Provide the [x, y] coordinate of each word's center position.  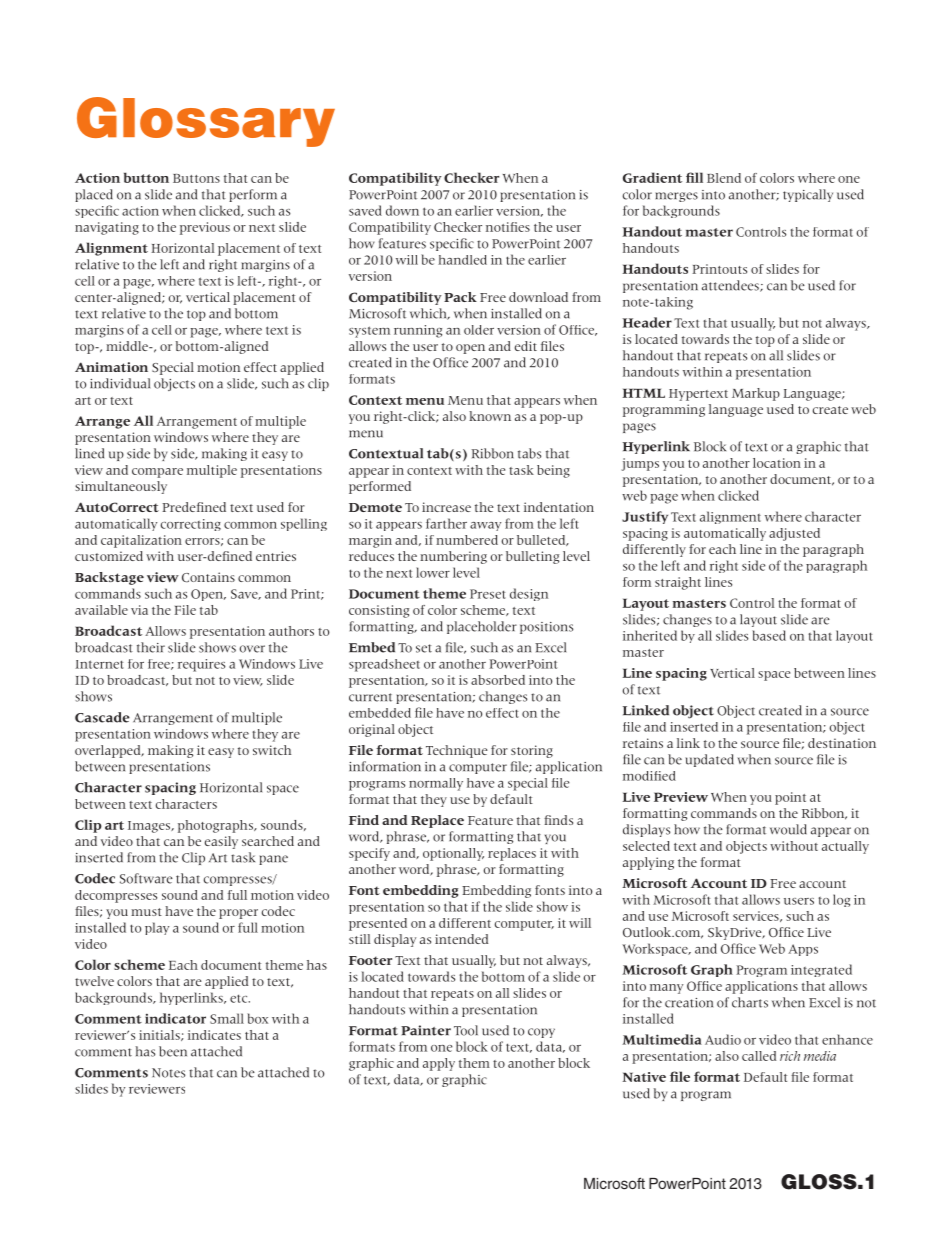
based [769, 635]
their [151, 647]
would [788, 829]
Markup [756, 394]
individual [120, 383]
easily [221, 842]
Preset [488, 594]
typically [808, 195]
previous [205, 228]
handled [462, 260]
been [173, 1051]
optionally [453, 854]
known [490, 416]
